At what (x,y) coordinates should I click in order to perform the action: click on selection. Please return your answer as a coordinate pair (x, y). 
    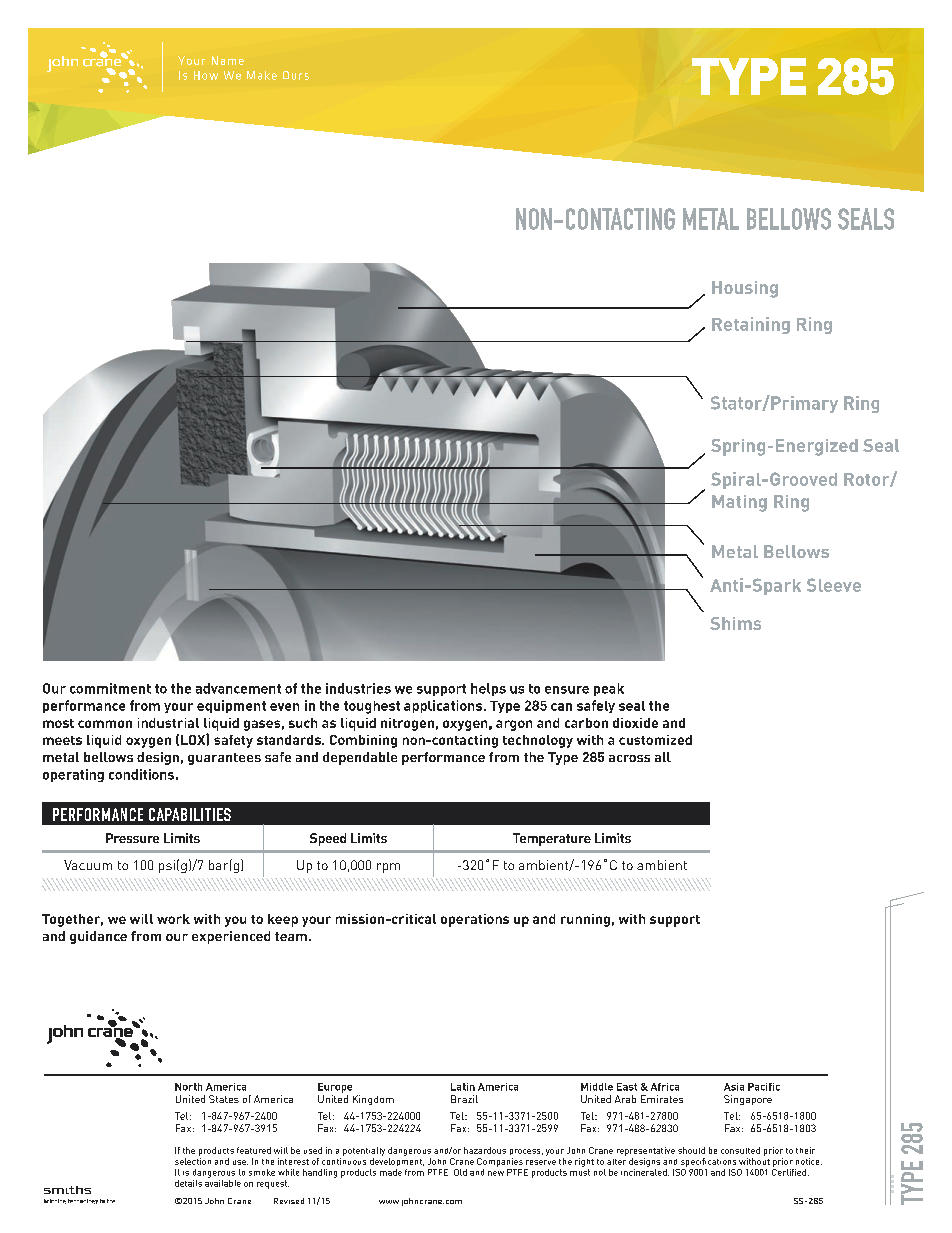
    Looking at the image, I should click on (193, 1161).
